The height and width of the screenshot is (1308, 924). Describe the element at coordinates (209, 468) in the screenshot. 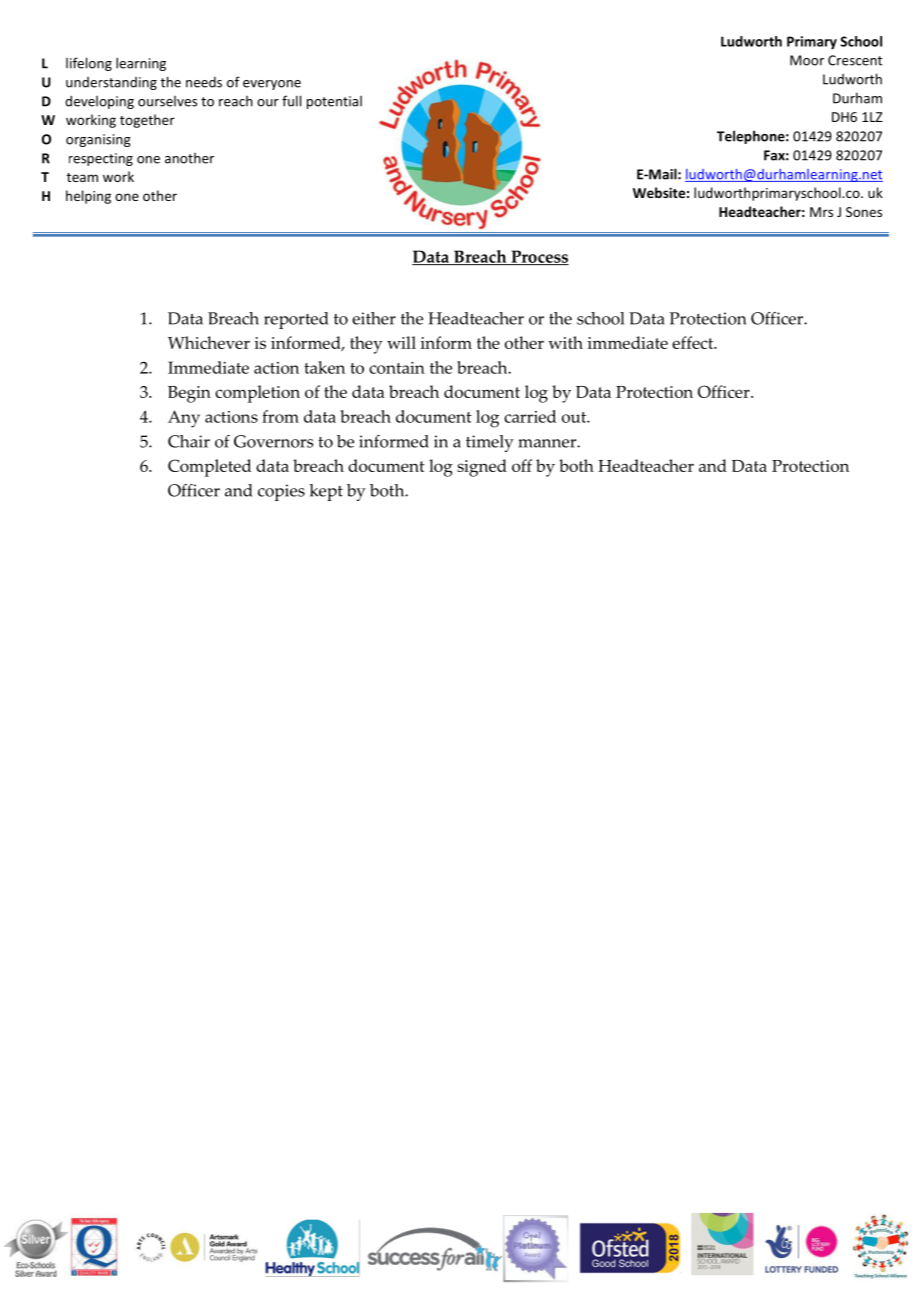

I see `Completed` at that location.
